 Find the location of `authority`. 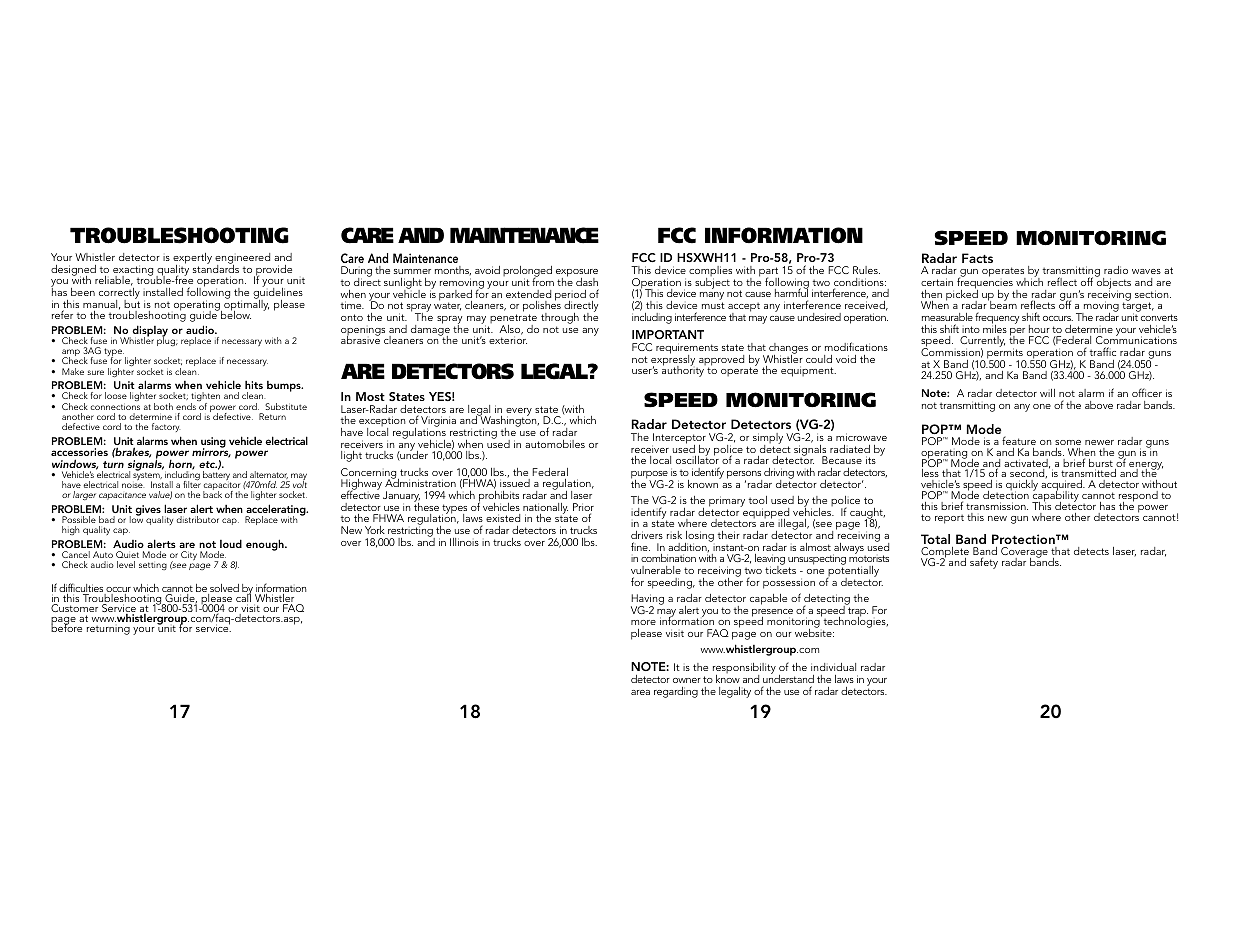

authority is located at coordinates (684, 370).
